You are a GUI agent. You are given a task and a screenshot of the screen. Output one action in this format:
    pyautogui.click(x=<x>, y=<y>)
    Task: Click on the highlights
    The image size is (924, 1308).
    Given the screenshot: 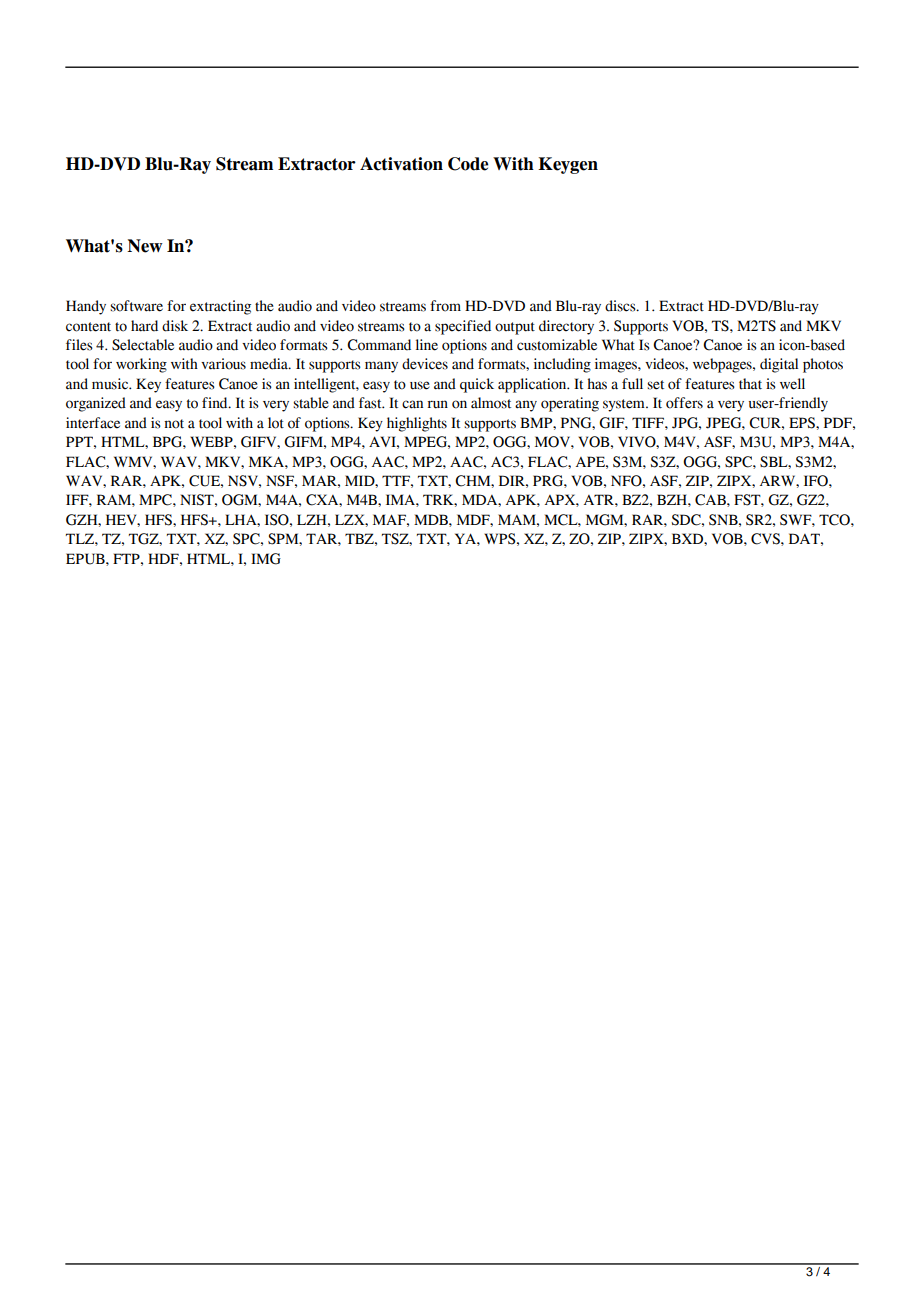 What is the action you would take?
    pyautogui.click(x=417, y=424)
